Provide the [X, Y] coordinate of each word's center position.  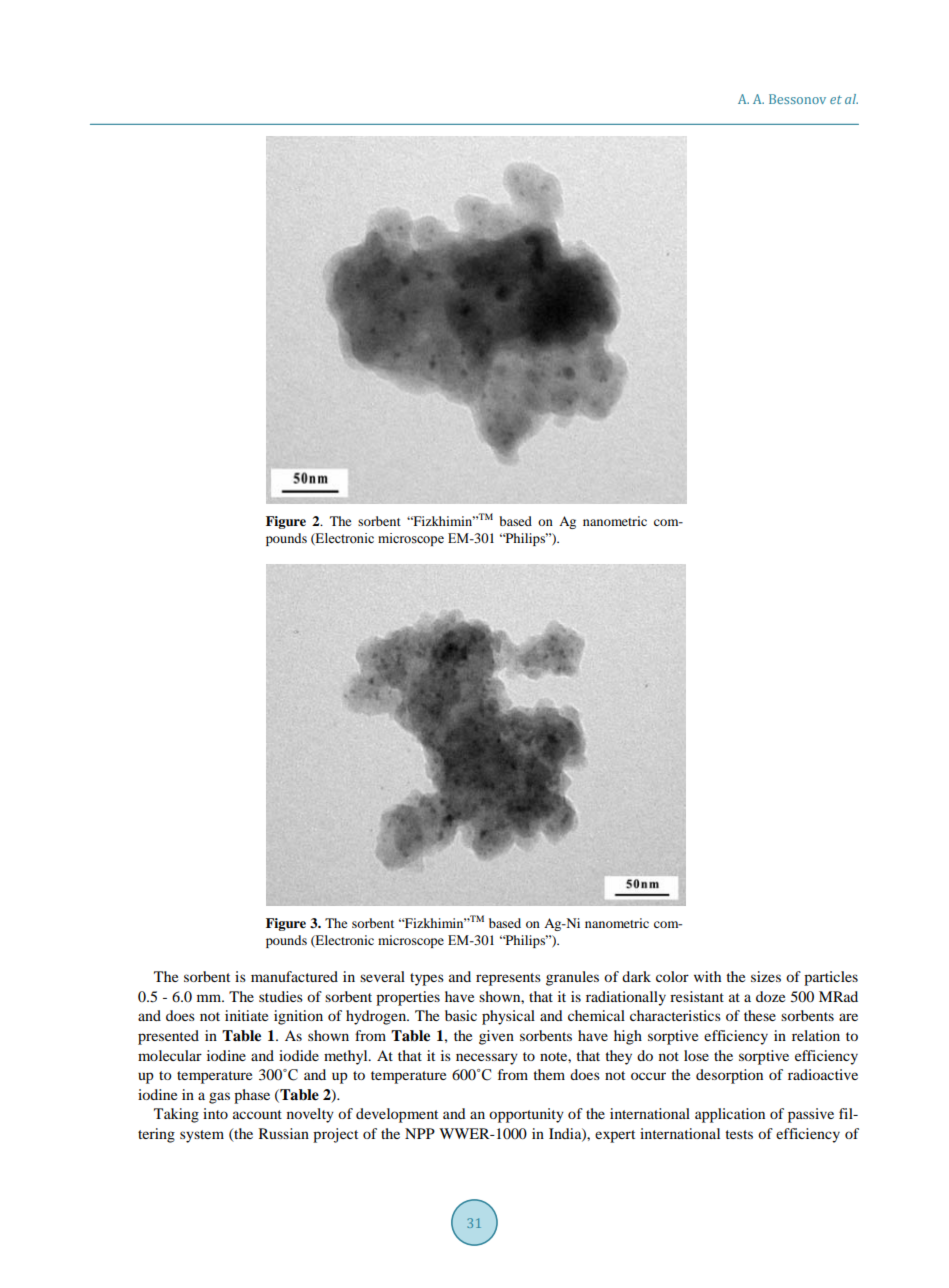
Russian [284, 1133]
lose [696, 1055]
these [760, 1015]
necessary [487, 1059]
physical [508, 1017]
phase [252, 1096]
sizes [766, 976]
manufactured [294, 976]
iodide [299, 1055]
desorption [729, 1076]
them [549, 1074]
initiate [246, 1015]
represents [508, 979]
